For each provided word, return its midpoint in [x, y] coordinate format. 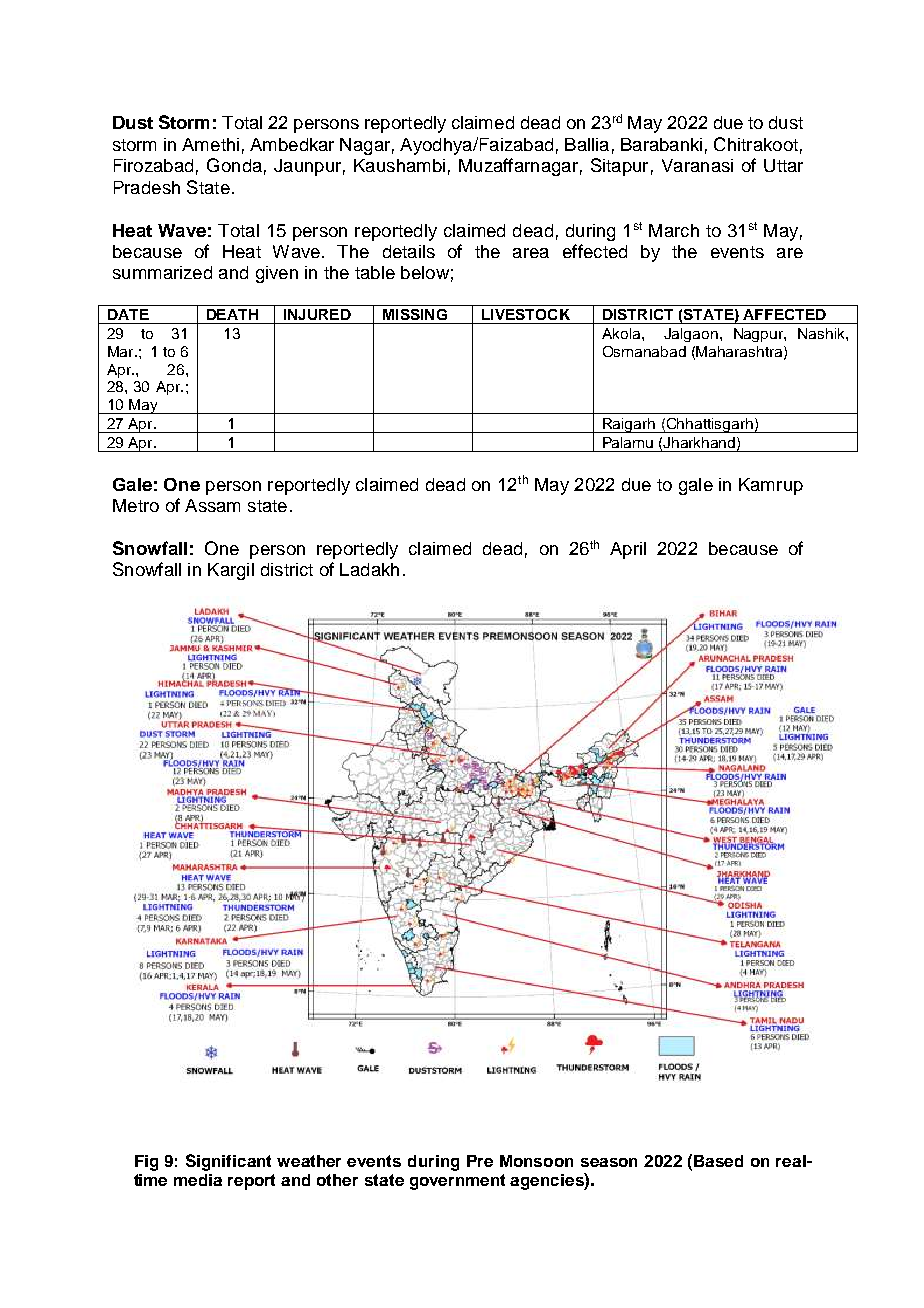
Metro [136, 505]
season [609, 1162]
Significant [228, 1162]
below [425, 272]
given [277, 274]
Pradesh [147, 187]
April [628, 550]
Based [718, 1161]
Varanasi [697, 165]
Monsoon [536, 1161]
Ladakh [369, 569]
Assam [212, 505]
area [531, 253]
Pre [480, 1161]
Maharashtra [740, 352]
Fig [146, 1163]
